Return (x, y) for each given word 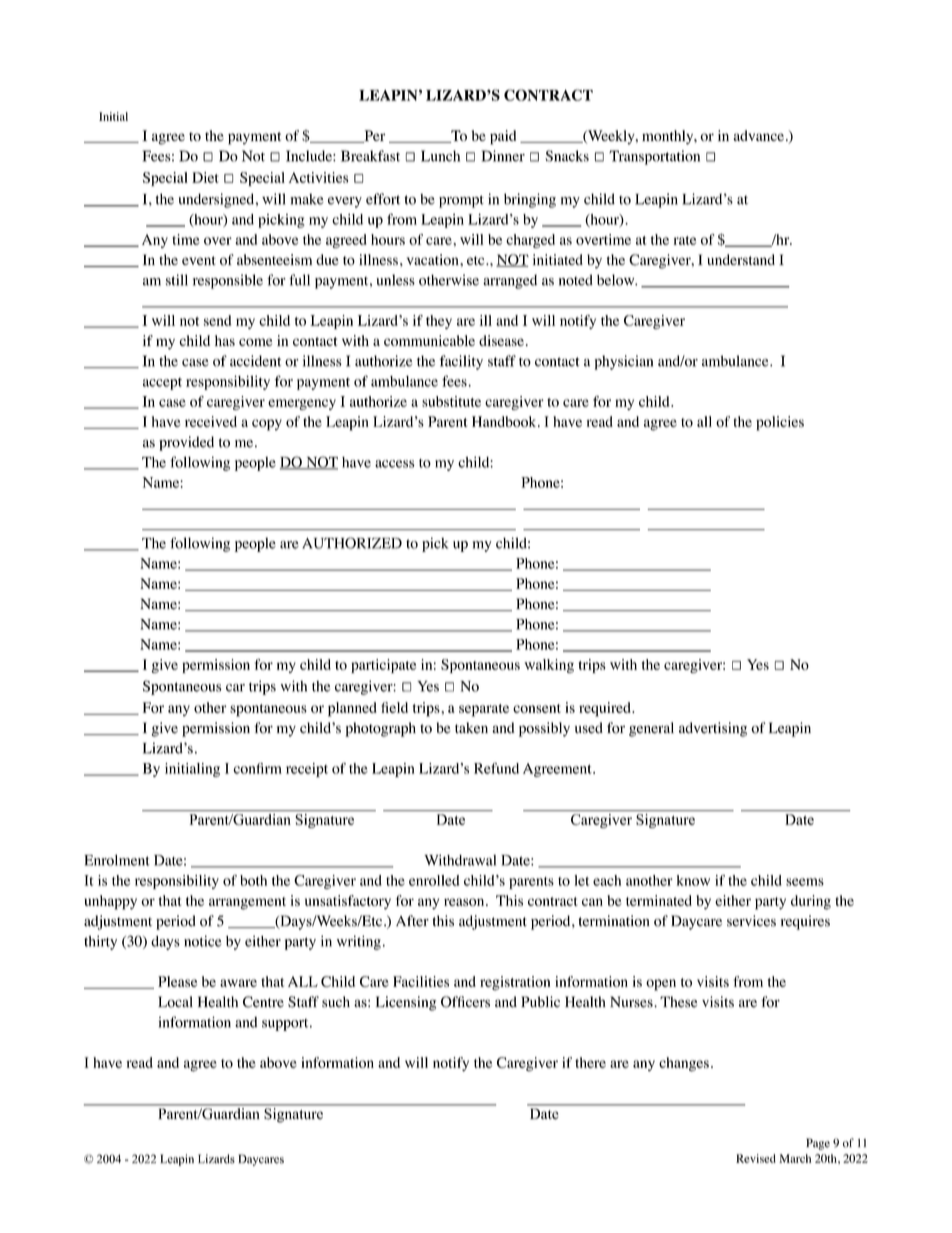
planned (352, 709)
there (590, 1062)
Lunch (440, 156)
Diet (205, 177)
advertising (713, 729)
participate (383, 666)
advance (758, 135)
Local (175, 1002)
